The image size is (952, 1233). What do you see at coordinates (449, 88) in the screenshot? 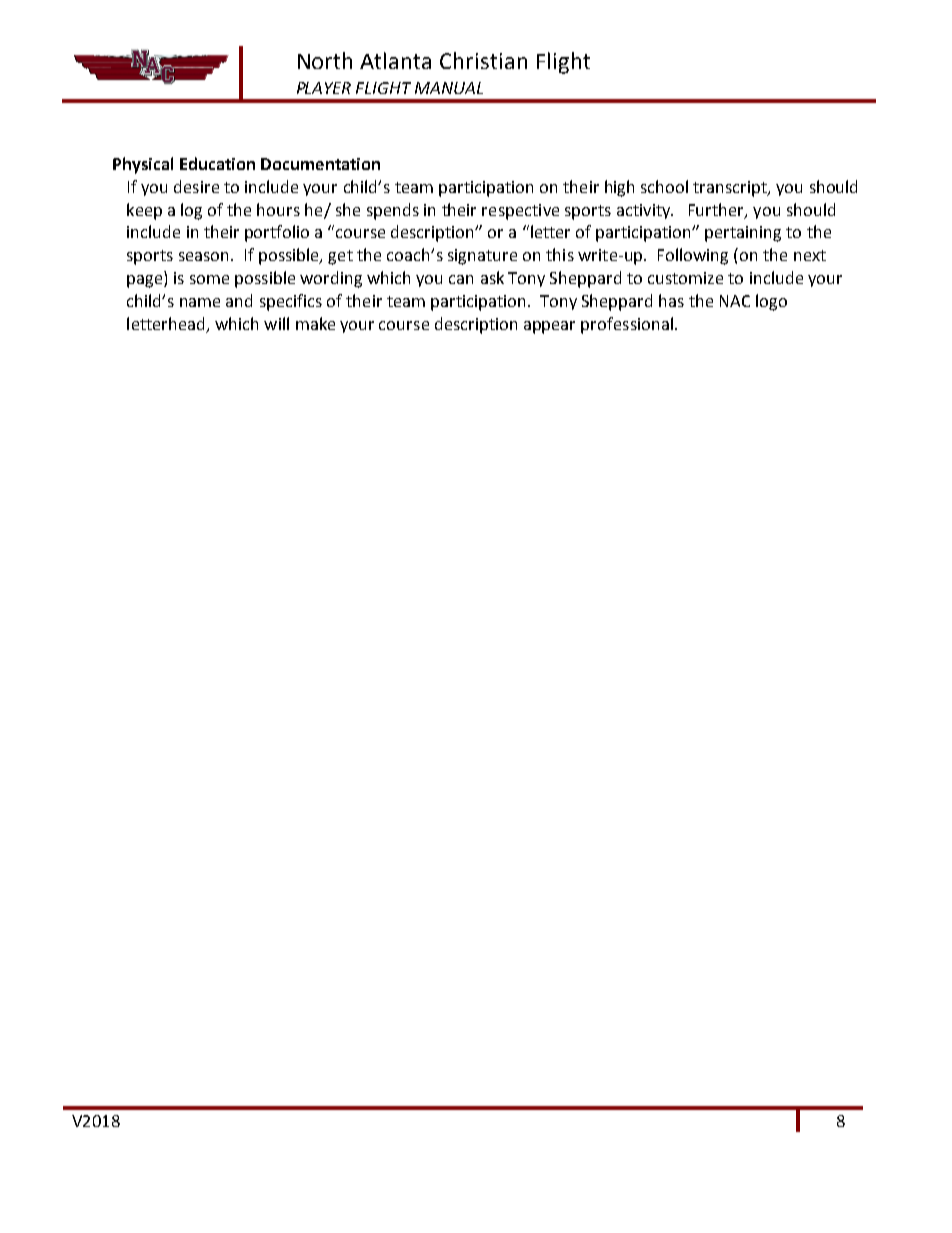
I see `MANUAL` at bounding box center [449, 88].
